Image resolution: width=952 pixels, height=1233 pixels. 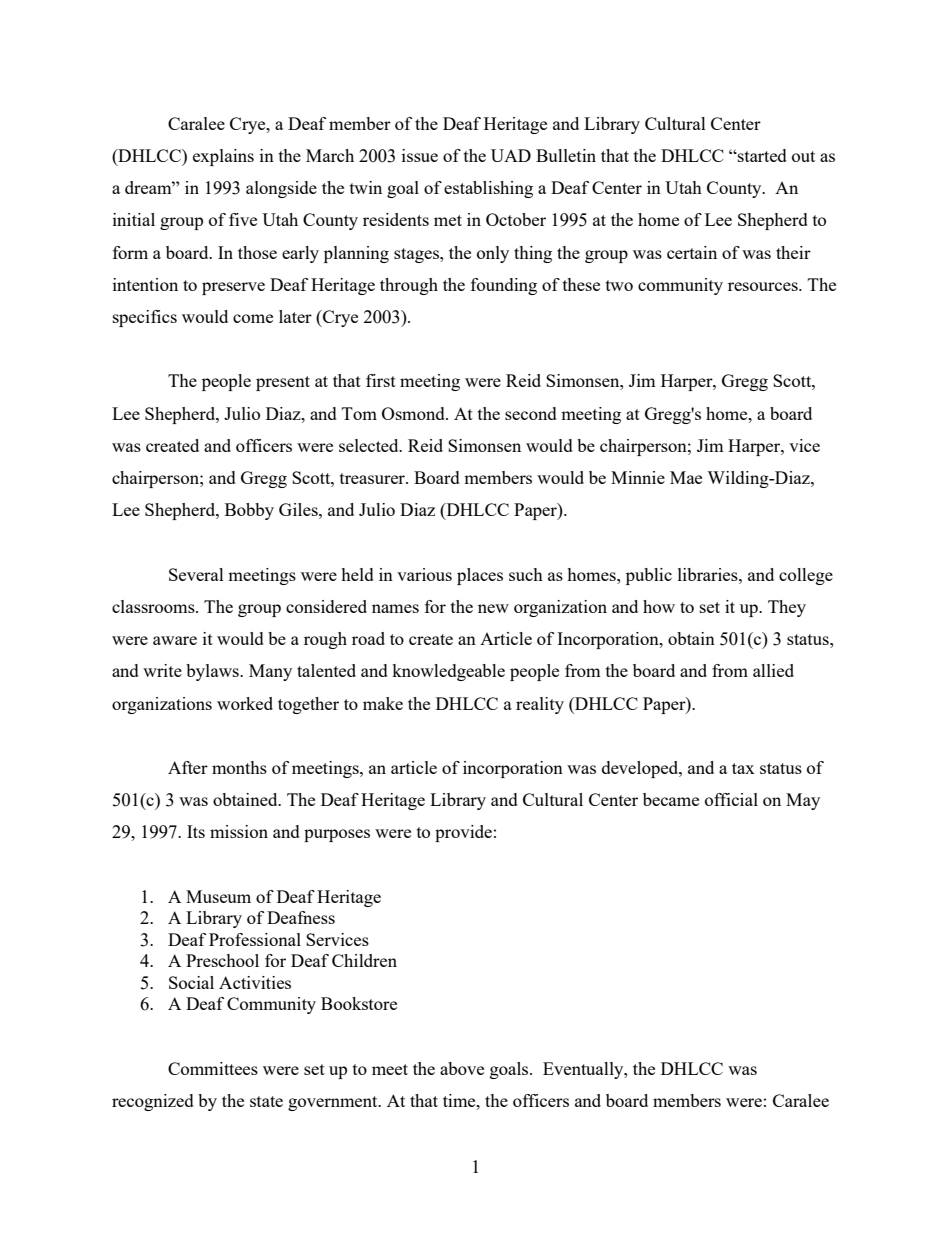 What do you see at coordinates (223, 157) in the screenshot?
I see `explains` at bounding box center [223, 157].
